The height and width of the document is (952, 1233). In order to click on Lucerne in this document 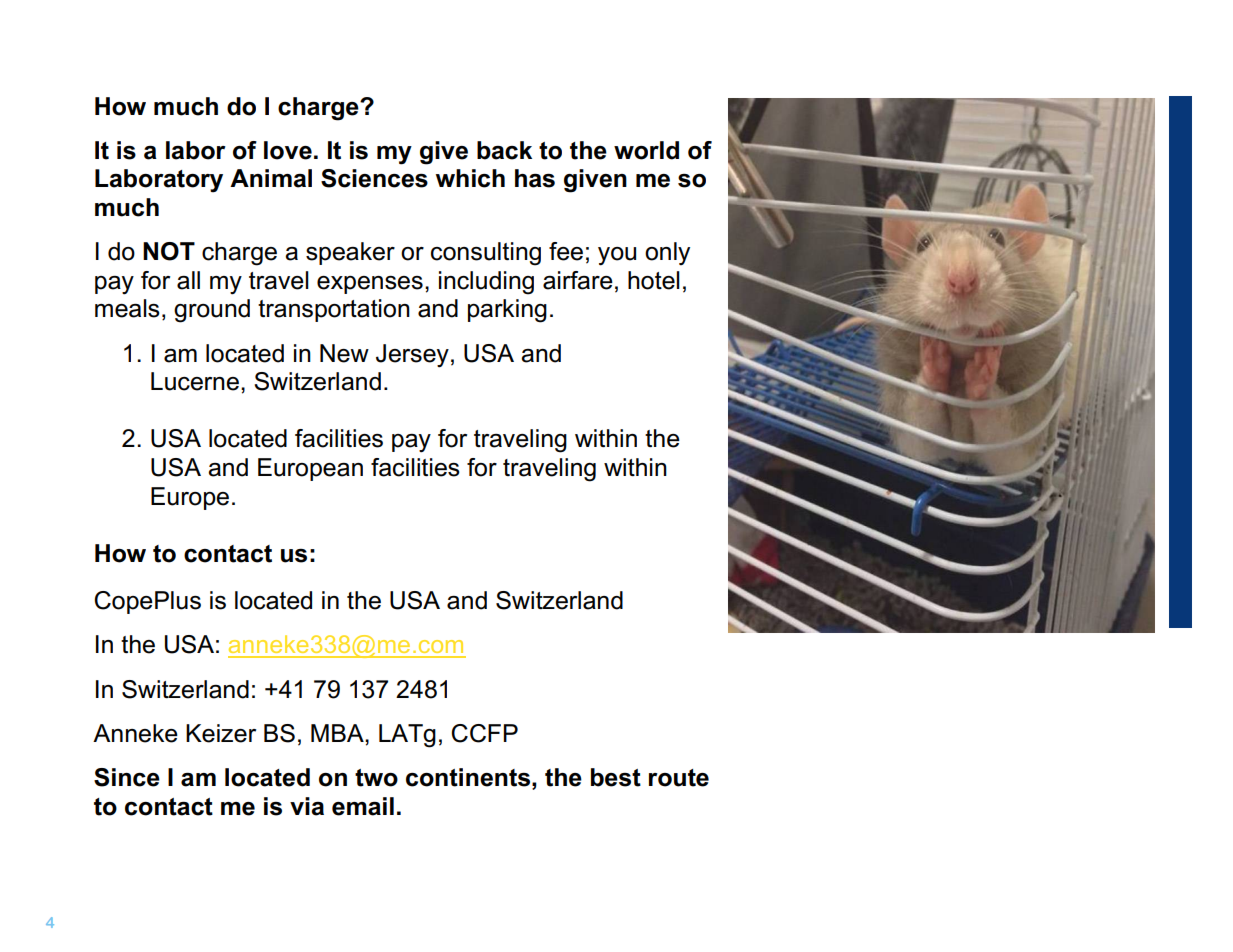, I will do `click(195, 381)`.
